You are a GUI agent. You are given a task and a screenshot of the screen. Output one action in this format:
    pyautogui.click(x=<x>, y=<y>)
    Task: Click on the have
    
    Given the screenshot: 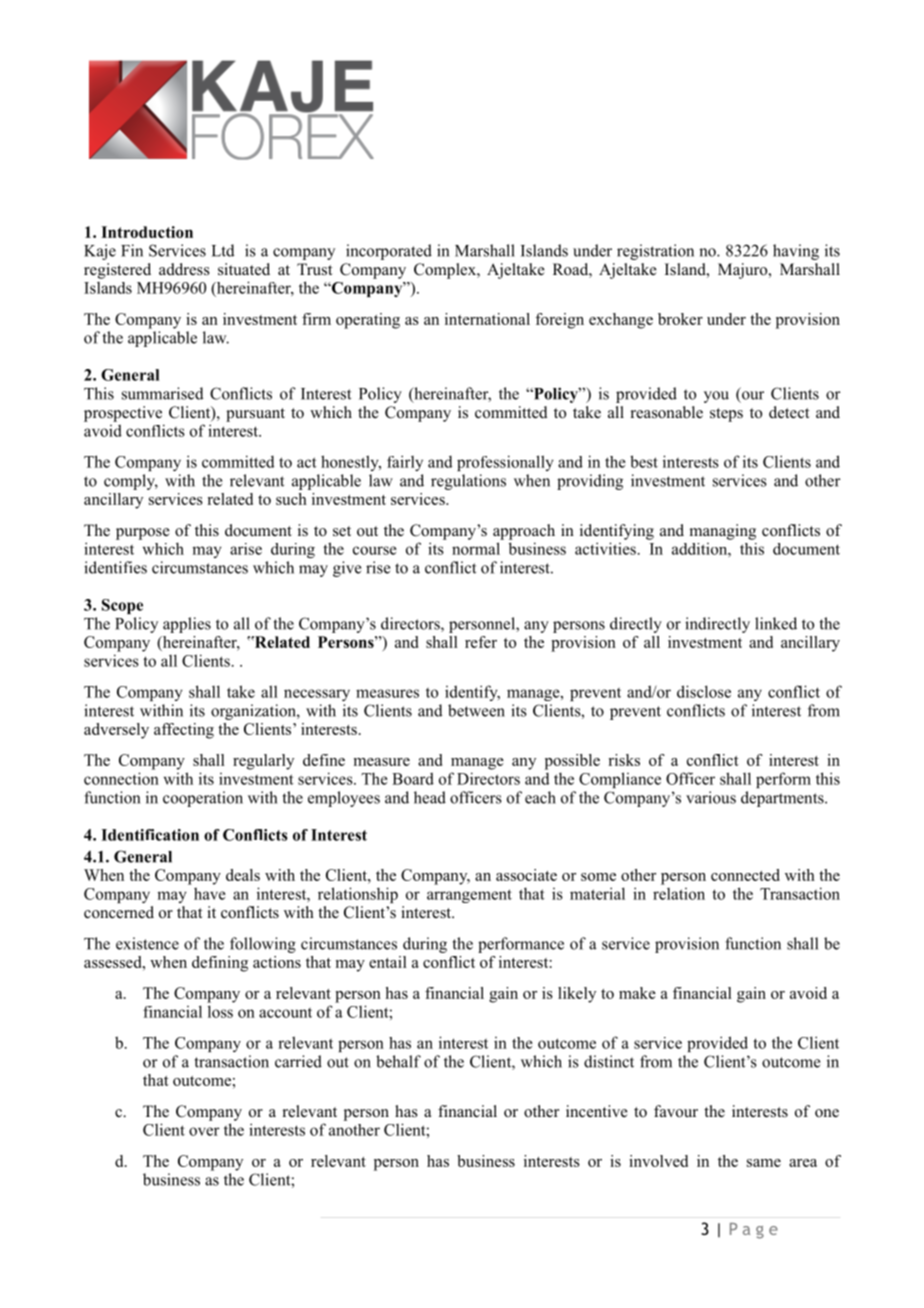 What is the action you would take?
    pyautogui.click(x=210, y=893)
